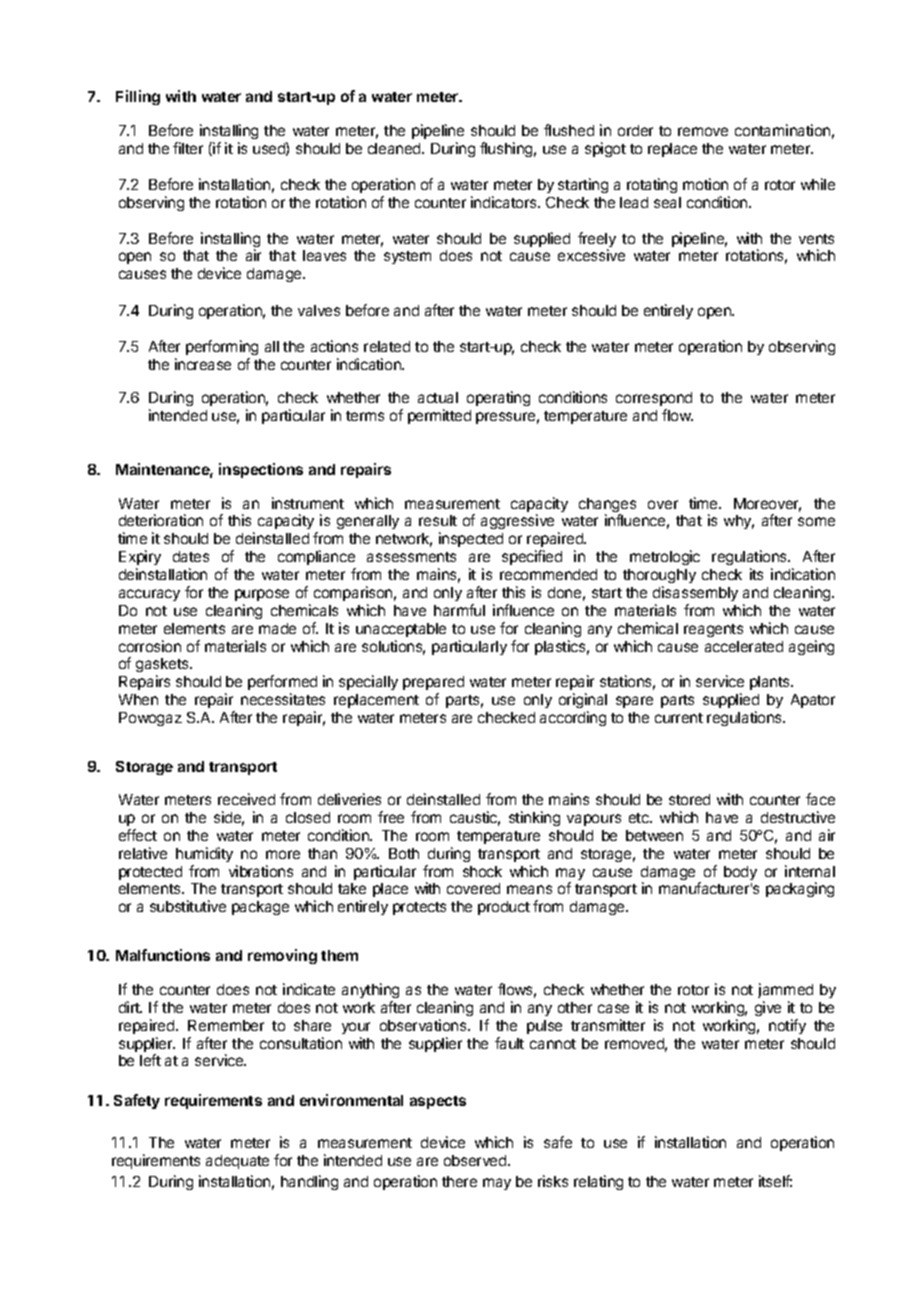 The image size is (924, 1307). Describe the element at coordinates (705, 184) in the screenshot. I see `motion` at that location.
